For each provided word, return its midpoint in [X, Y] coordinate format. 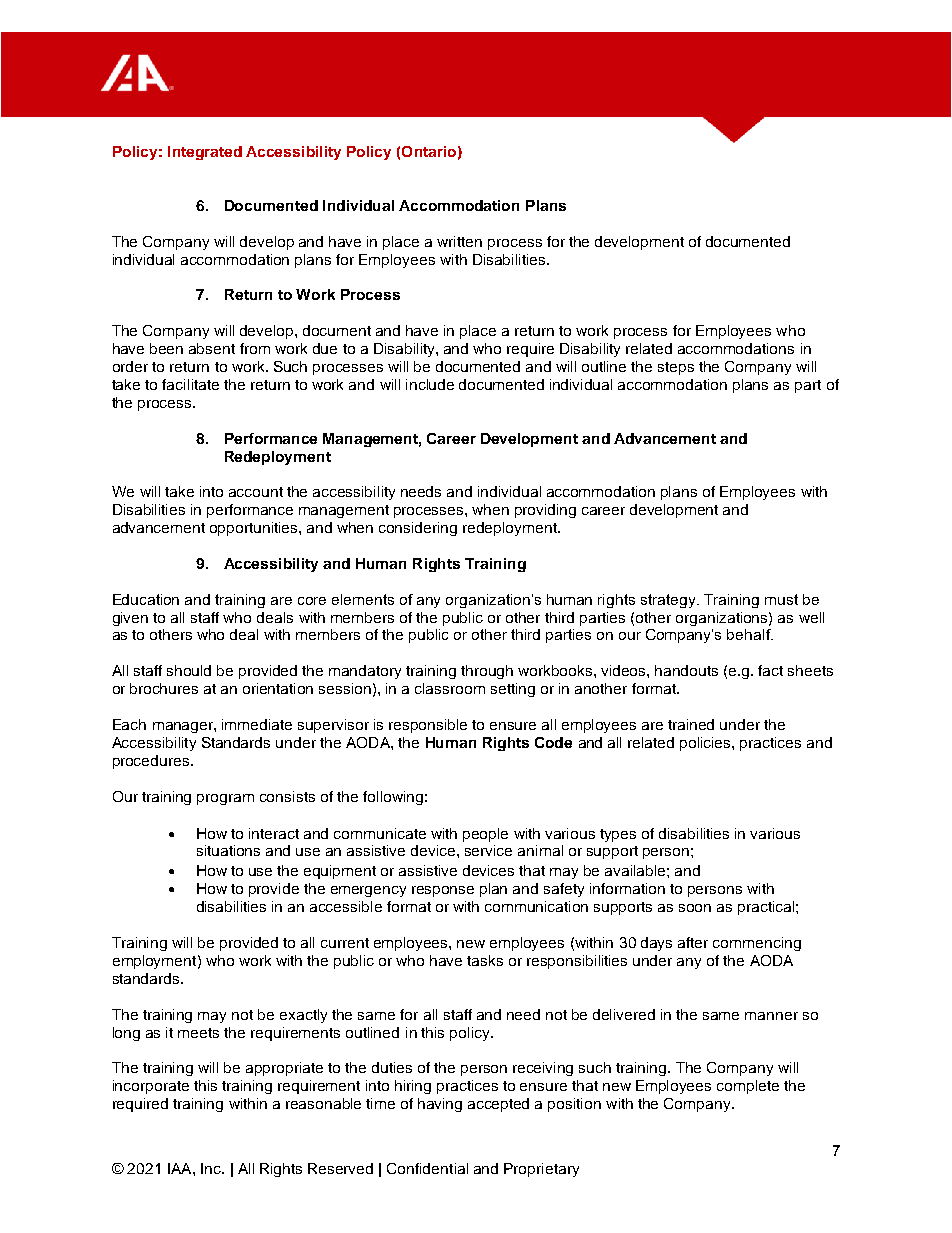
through [487, 672]
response [443, 891]
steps [676, 368]
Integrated [205, 153]
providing [545, 511]
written [459, 241]
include [430, 384]
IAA [181, 1168]
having [440, 1105]
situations [228, 850]
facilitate [190, 384]
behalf [750, 634]
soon [695, 908]
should [189, 670]
